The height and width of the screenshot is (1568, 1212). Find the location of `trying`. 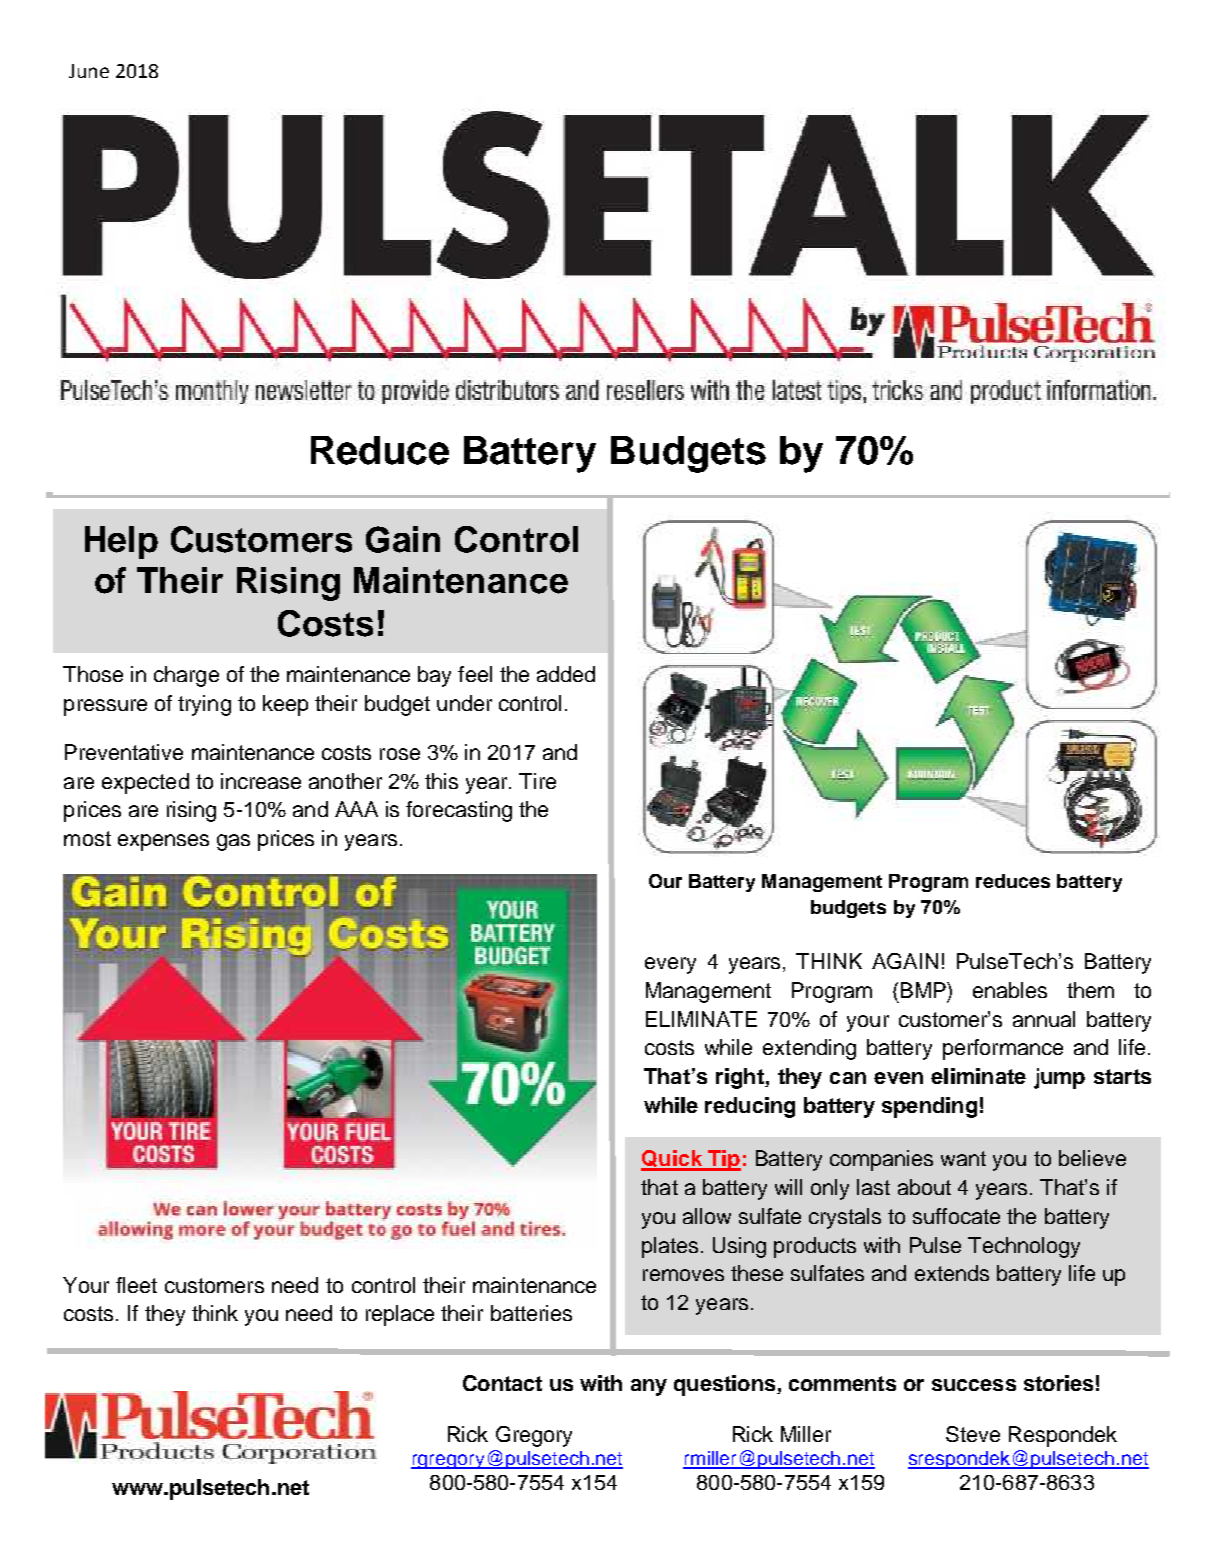

trying is located at coordinates (204, 705).
